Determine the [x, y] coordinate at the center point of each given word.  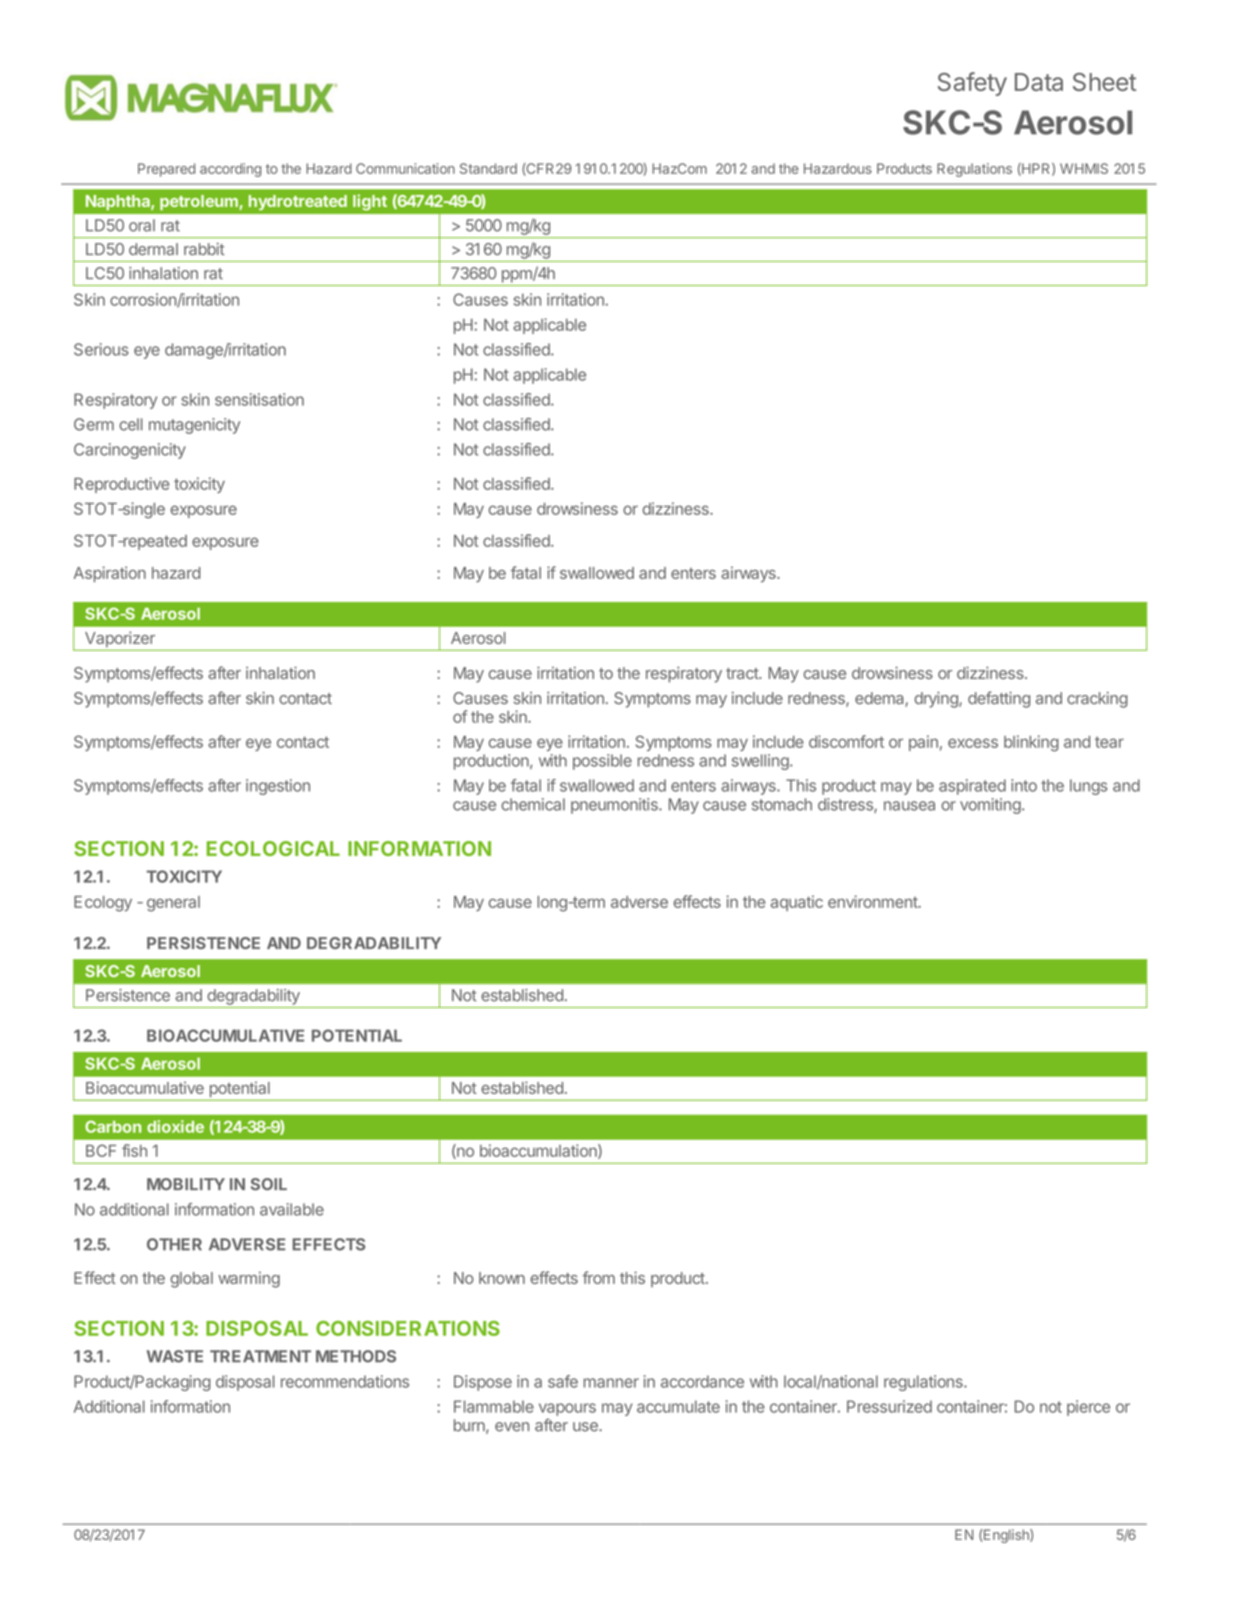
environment [873, 901]
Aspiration [110, 574]
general [173, 904]
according [230, 170]
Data [1039, 82]
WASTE [175, 1356]
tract [743, 673]
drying [937, 700]
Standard [488, 168]
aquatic [797, 903]
